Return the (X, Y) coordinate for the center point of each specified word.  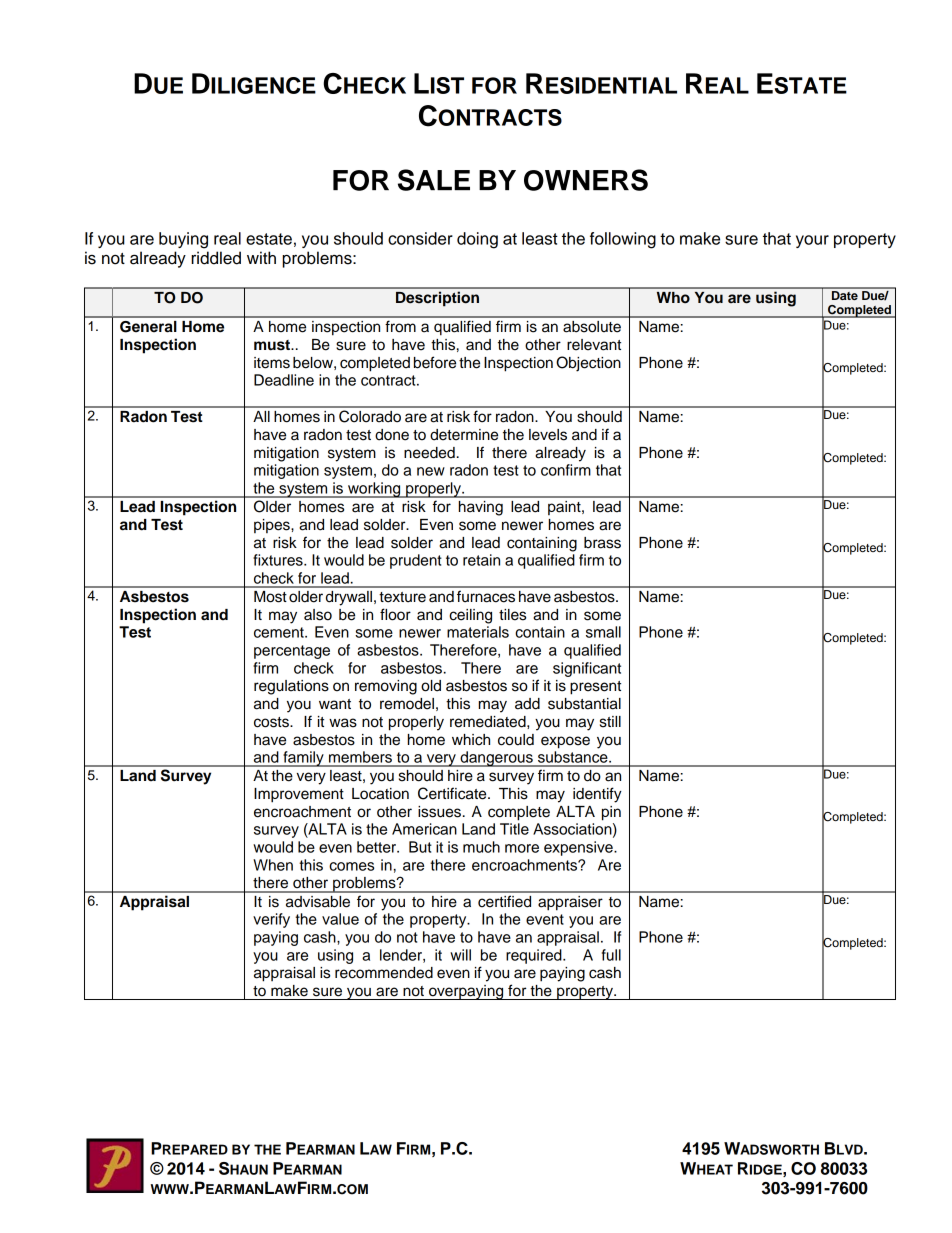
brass (602, 543)
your (812, 241)
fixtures (279, 560)
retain (481, 560)
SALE (434, 180)
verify (271, 920)
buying (183, 240)
